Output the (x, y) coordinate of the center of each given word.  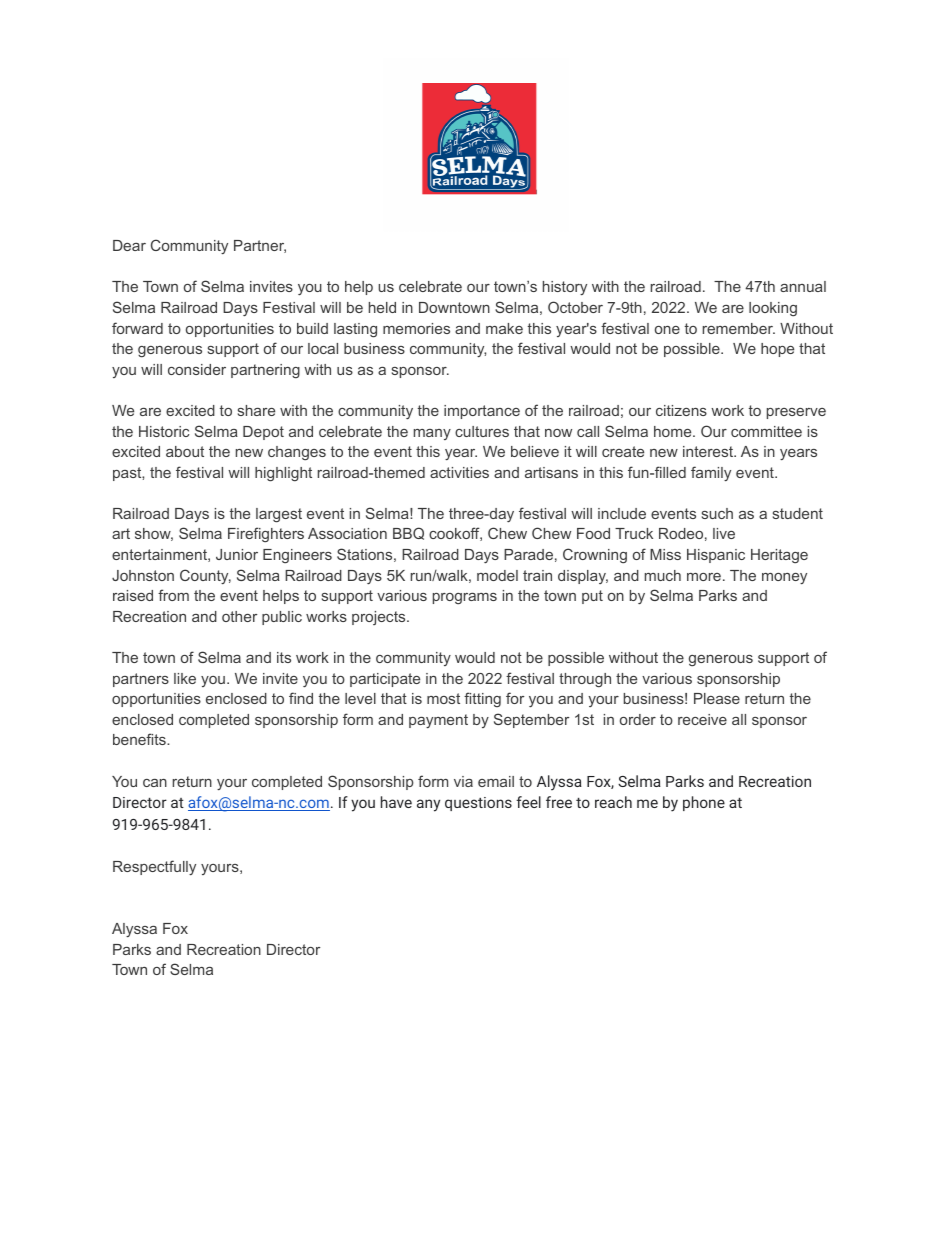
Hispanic (716, 556)
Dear (129, 245)
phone (704, 803)
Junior (237, 554)
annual (803, 286)
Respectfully (154, 867)
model (497, 575)
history (565, 288)
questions (478, 804)
